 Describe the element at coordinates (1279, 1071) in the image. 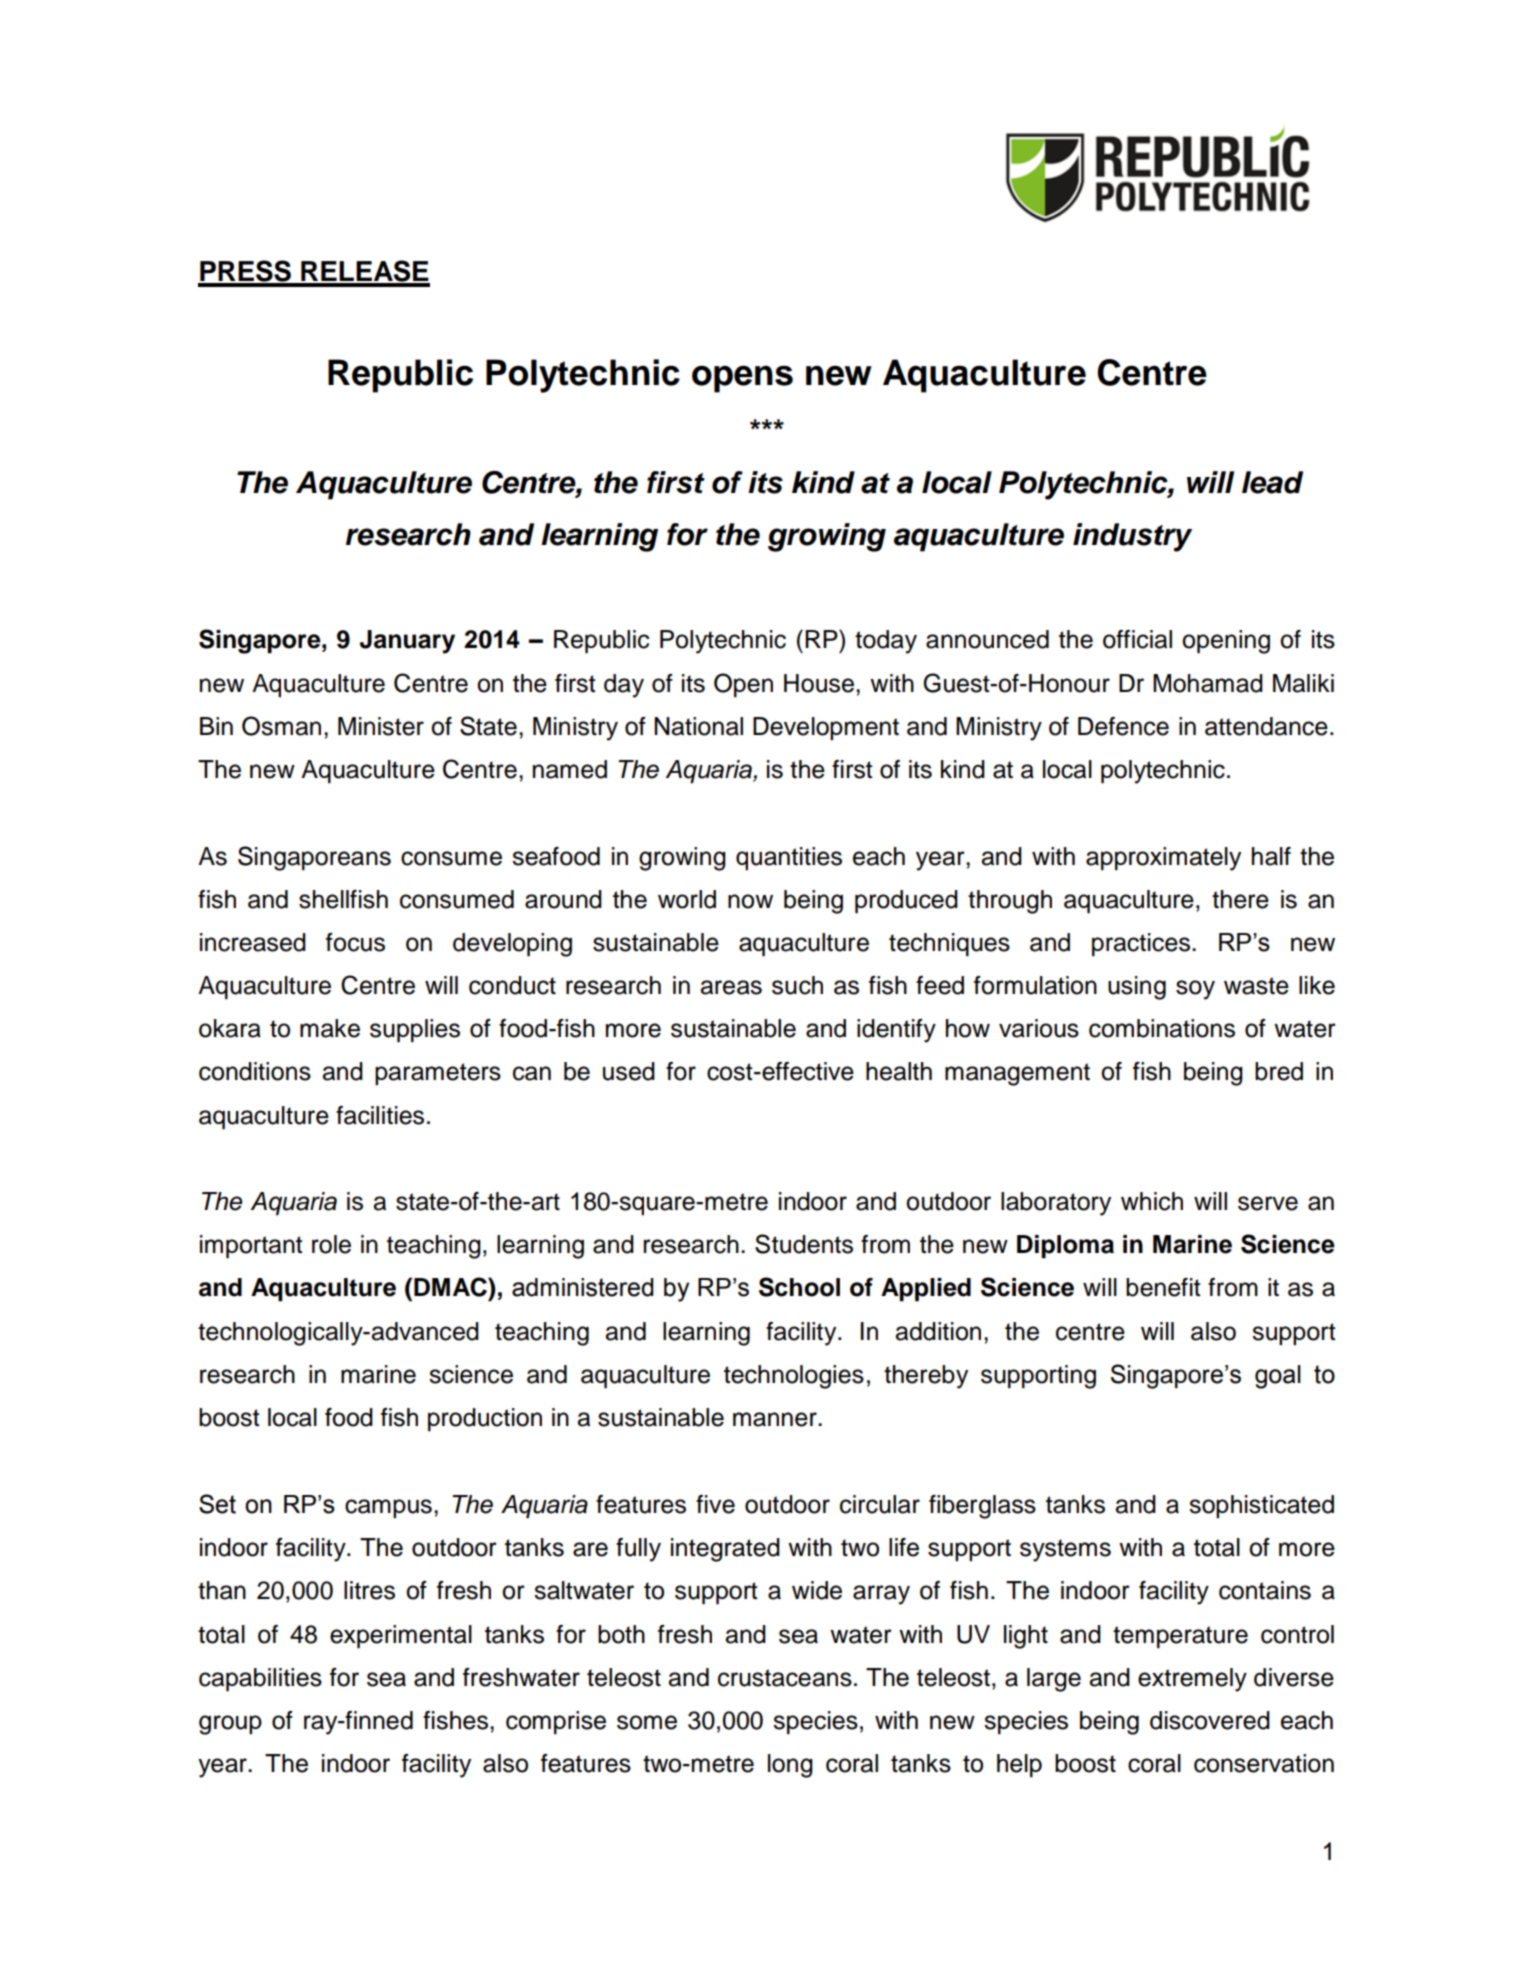

I see `bred` at that location.
